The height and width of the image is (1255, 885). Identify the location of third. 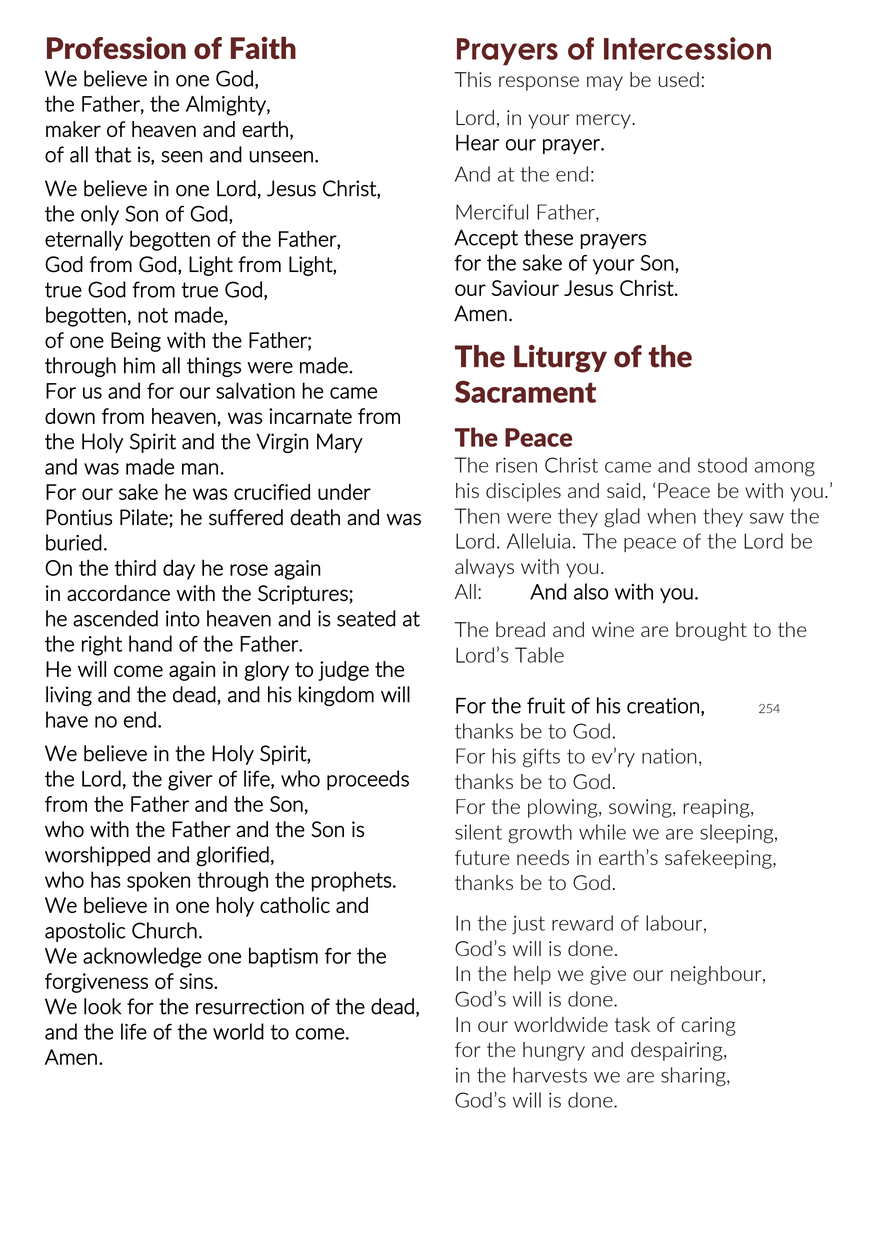
(135, 567).
